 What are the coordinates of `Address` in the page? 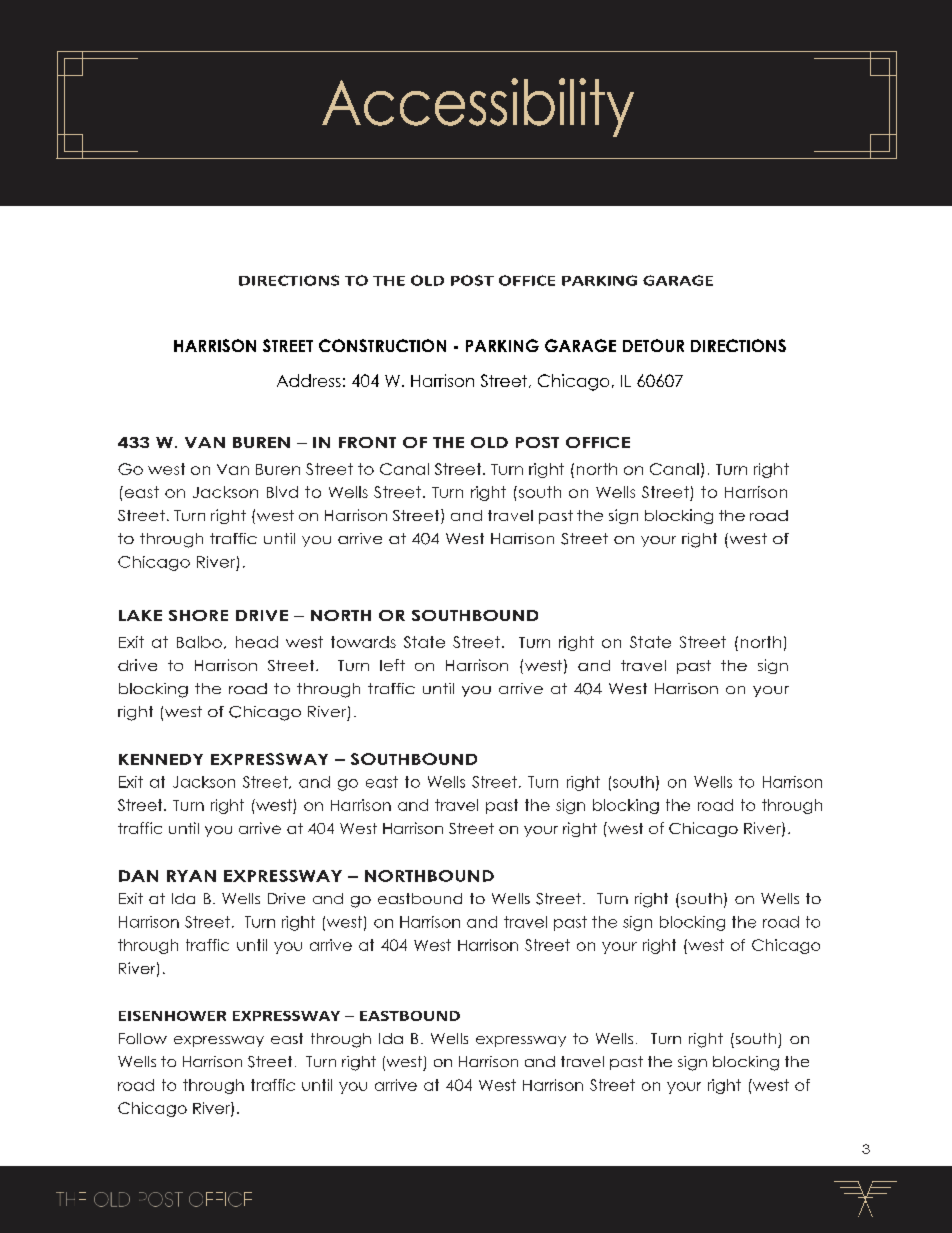 It's located at (309, 380).
